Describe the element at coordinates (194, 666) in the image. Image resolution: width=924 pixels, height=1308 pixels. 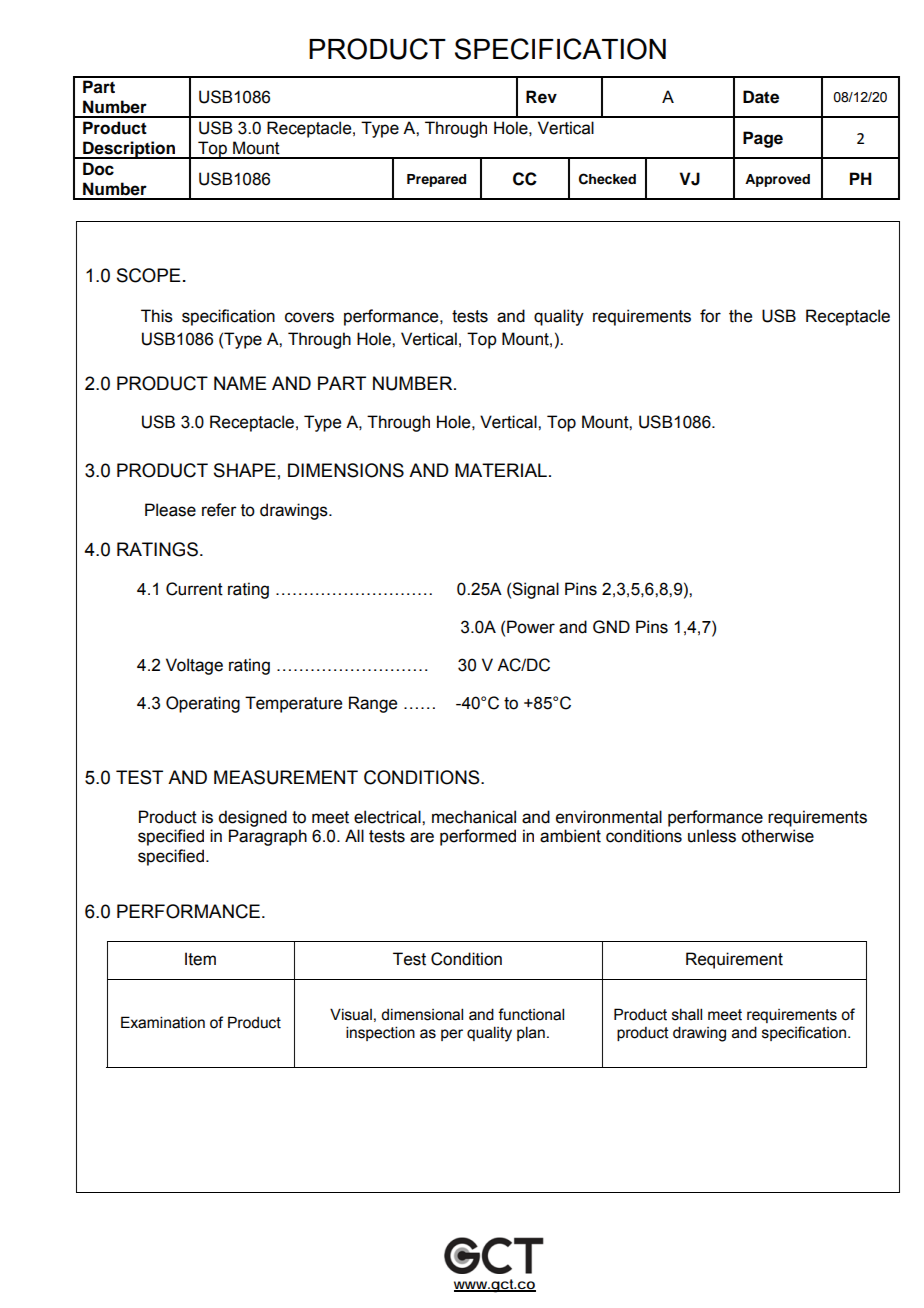
I see `Voltage` at that location.
